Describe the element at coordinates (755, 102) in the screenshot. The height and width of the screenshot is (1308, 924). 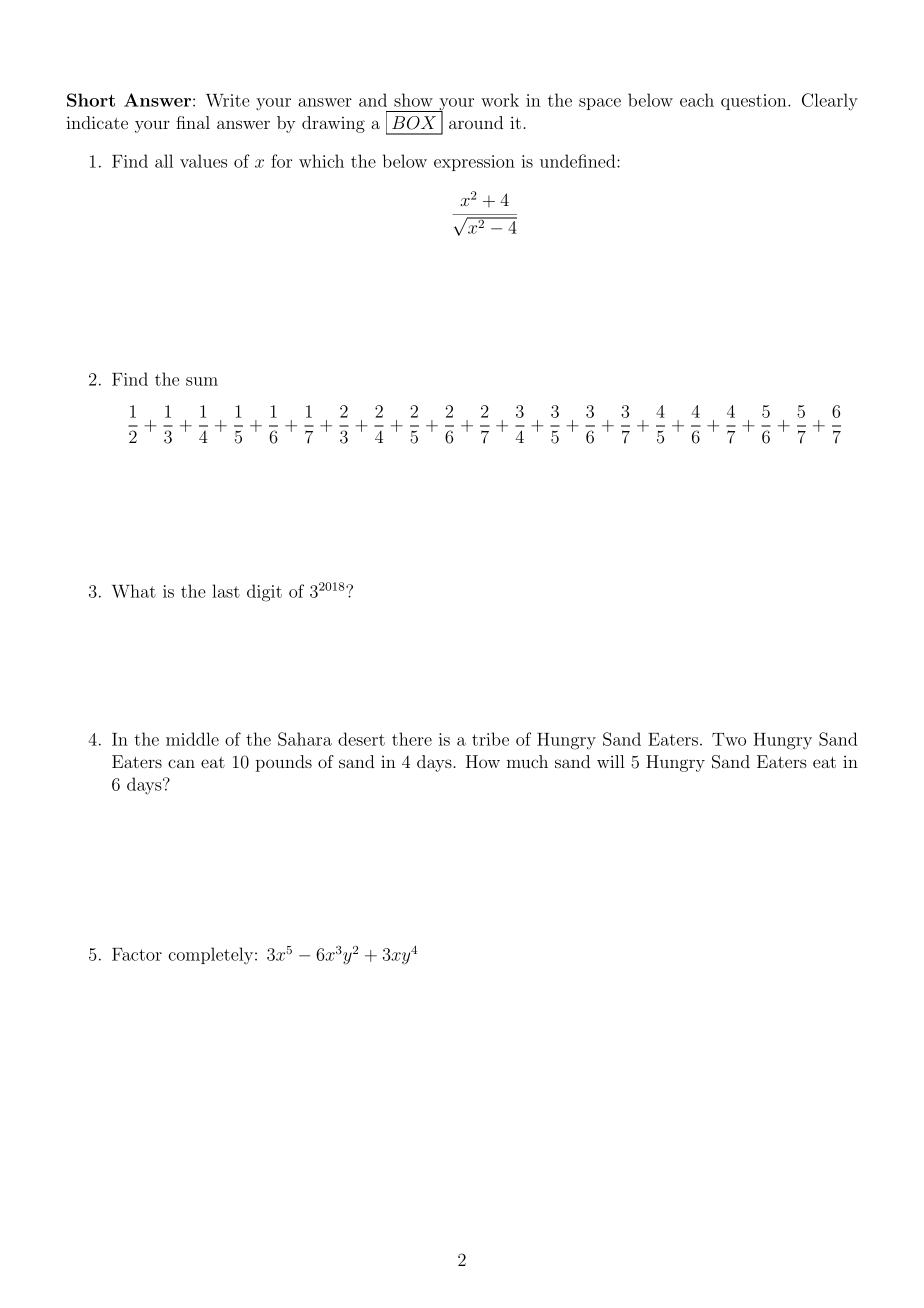
I see `question` at that location.
